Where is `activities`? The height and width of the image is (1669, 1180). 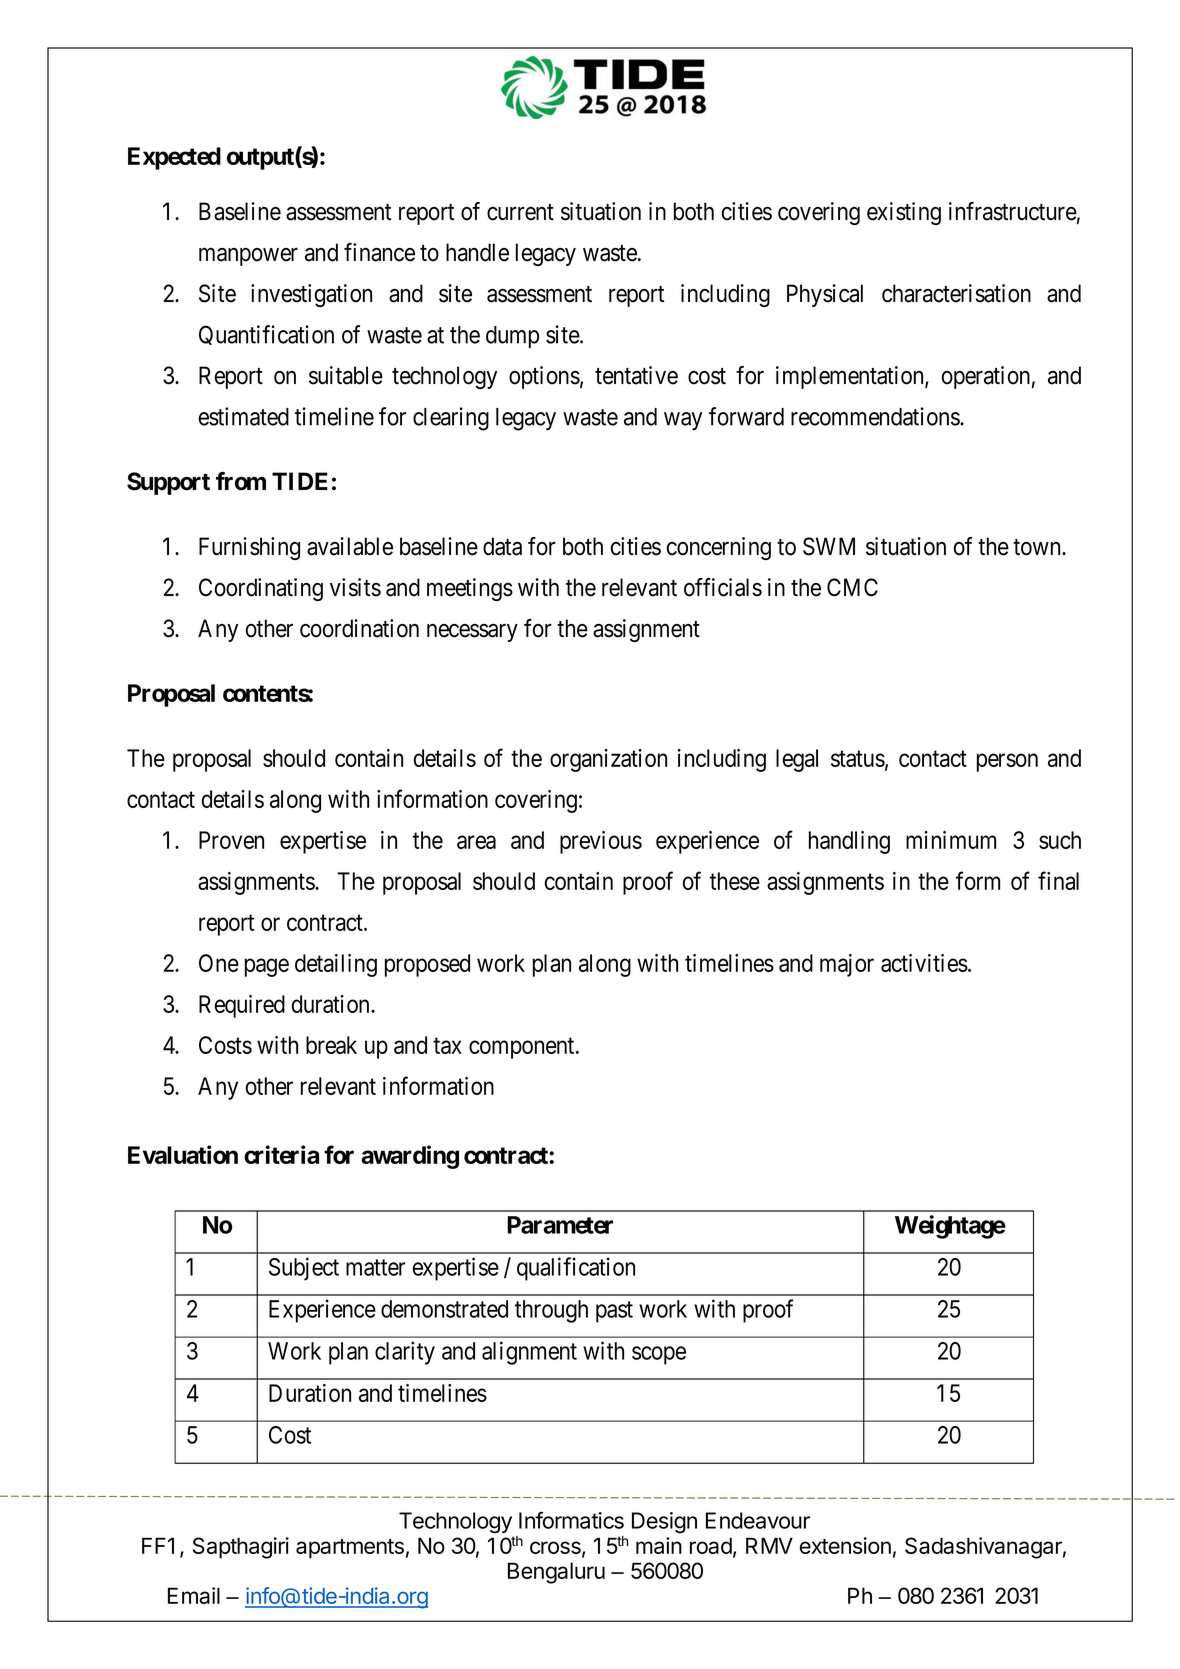
activities is located at coordinates (924, 963).
